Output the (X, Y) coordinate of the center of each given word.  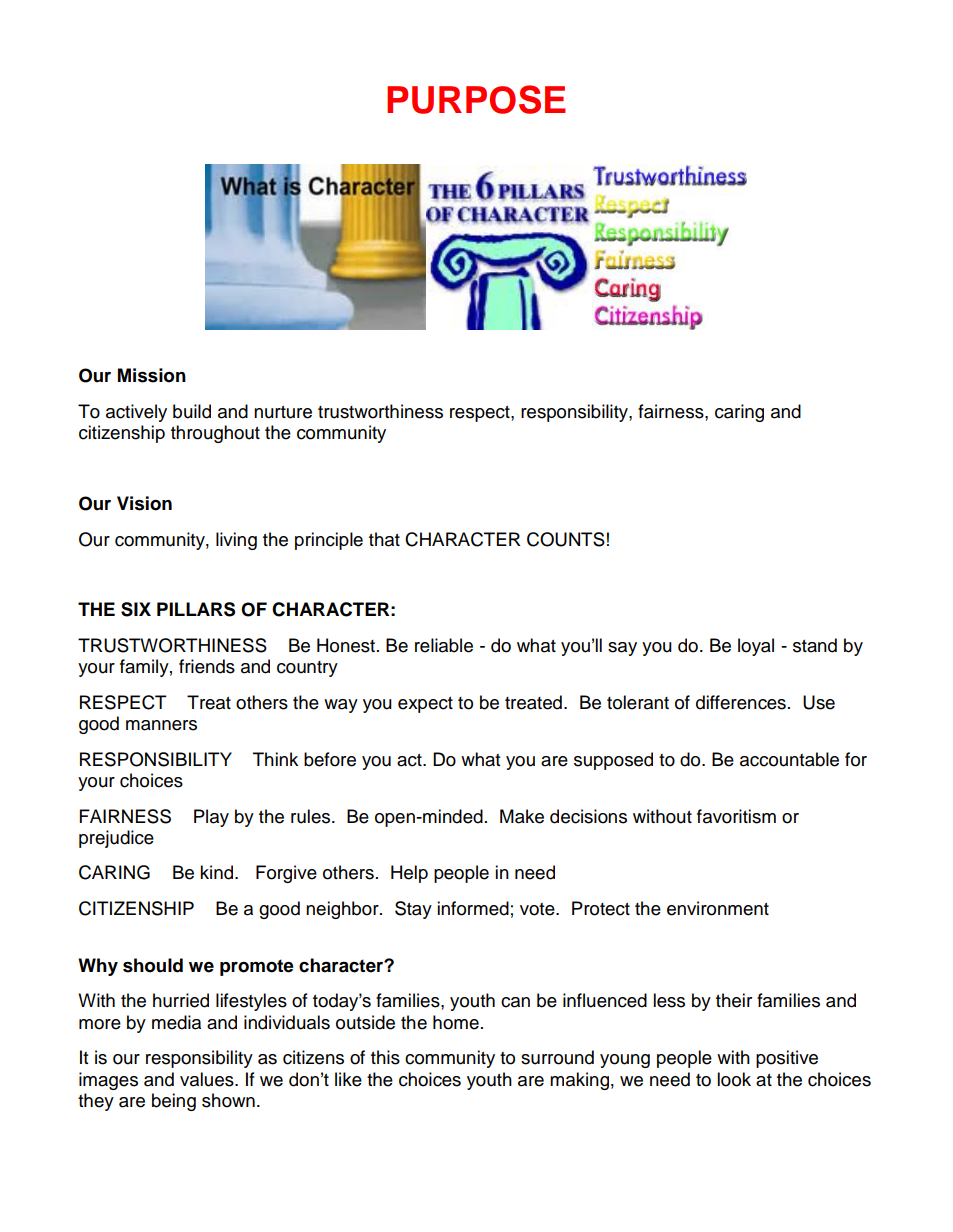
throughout (215, 434)
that (384, 539)
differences (741, 702)
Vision (144, 503)
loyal (756, 647)
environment (718, 908)
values (208, 1079)
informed (473, 908)
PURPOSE (476, 99)
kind (218, 872)
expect (425, 705)
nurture (283, 412)
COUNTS (566, 539)
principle (329, 541)
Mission (152, 375)
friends (207, 666)
